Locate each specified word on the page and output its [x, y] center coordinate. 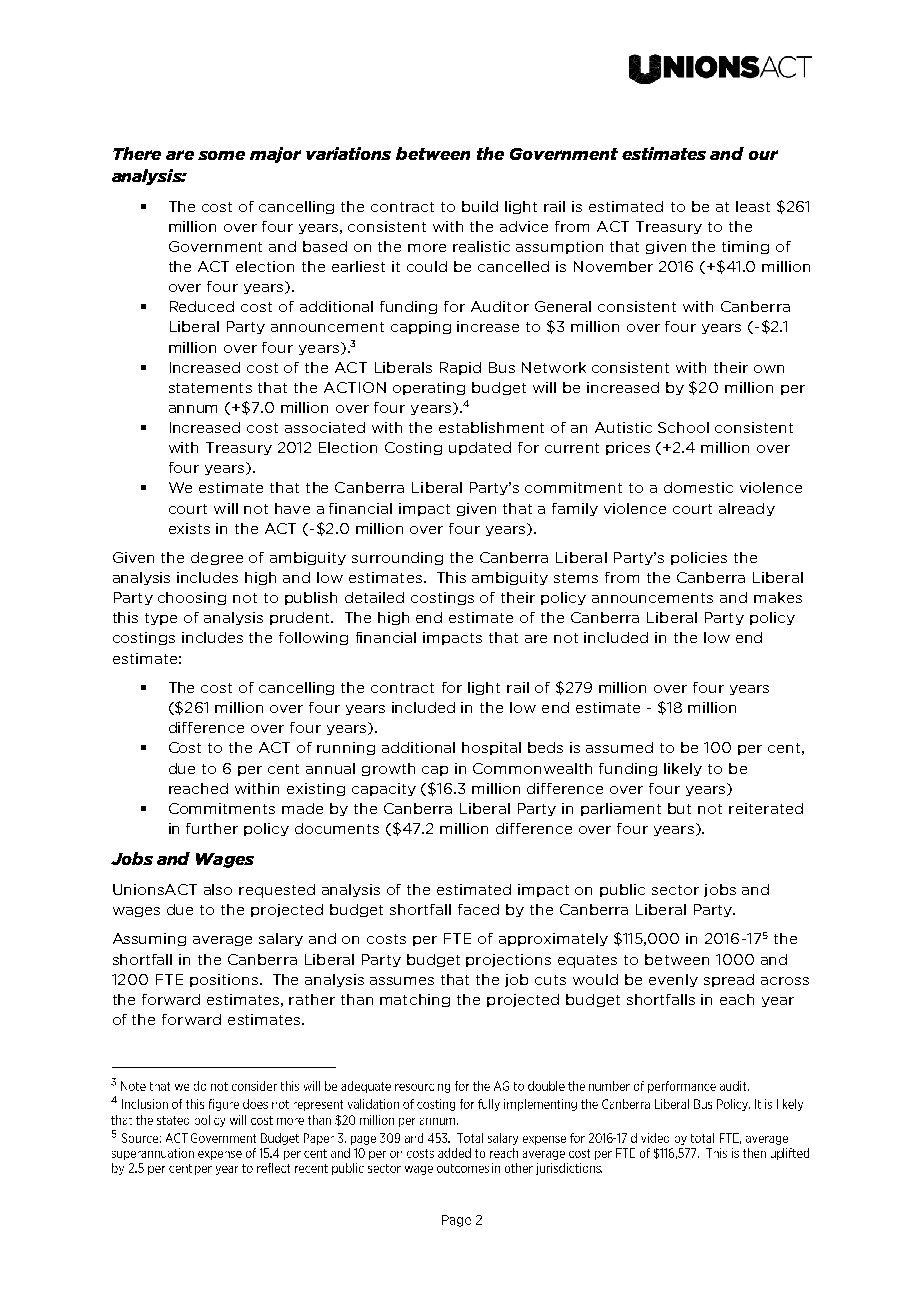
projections [508, 960]
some [221, 155]
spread [729, 980]
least [753, 206]
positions [224, 980]
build [480, 206]
